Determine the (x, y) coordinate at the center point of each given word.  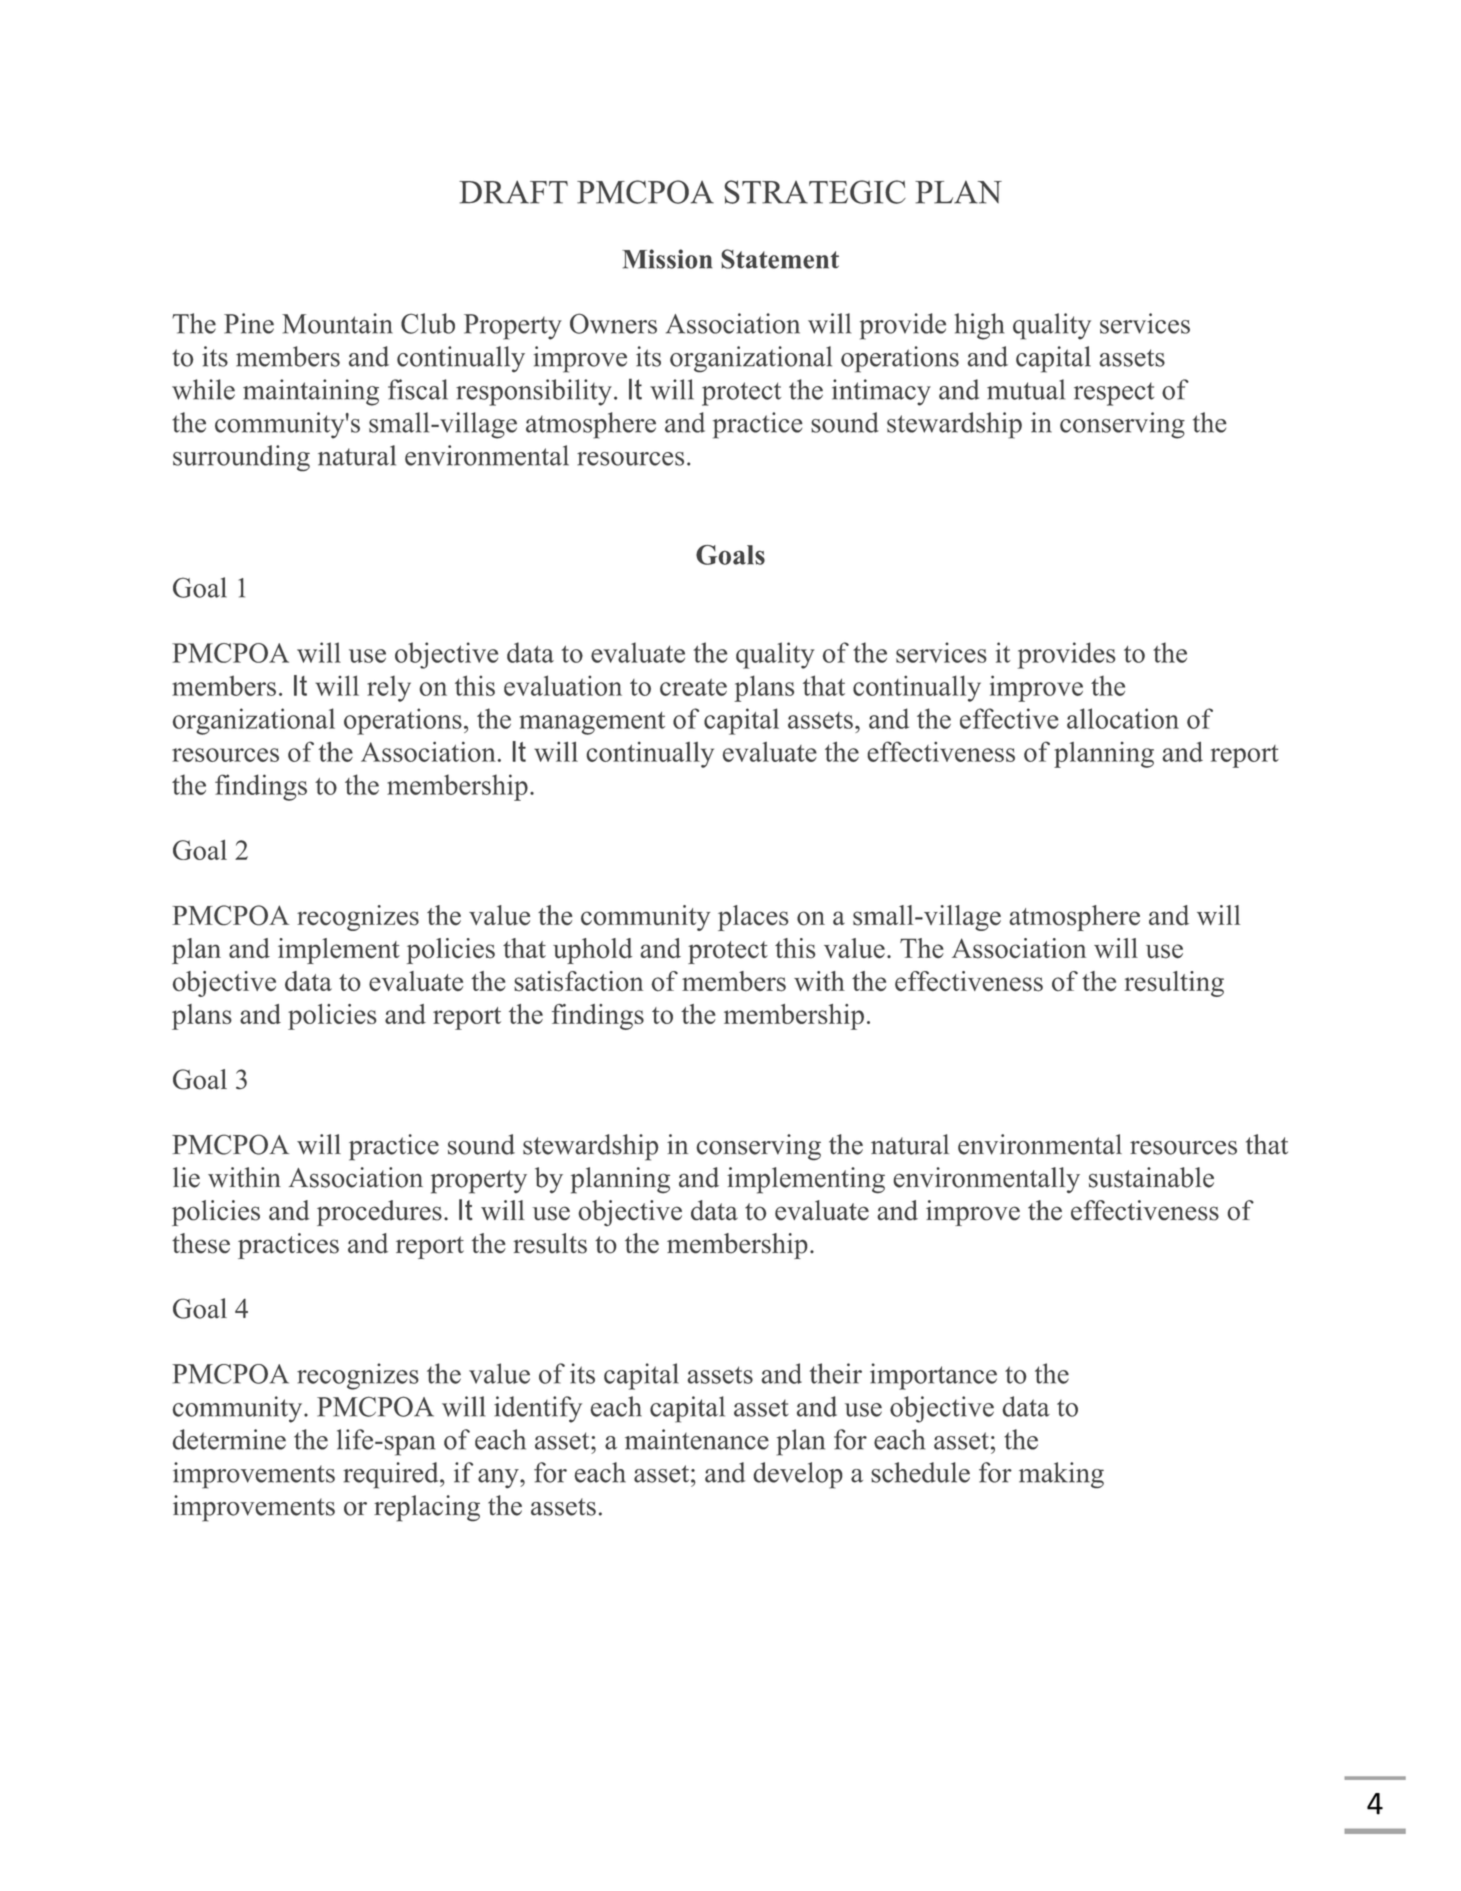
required (392, 1475)
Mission (667, 259)
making (1061, 1475)
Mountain (337, 323)
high (979, 326)
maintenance (697, 1439)
